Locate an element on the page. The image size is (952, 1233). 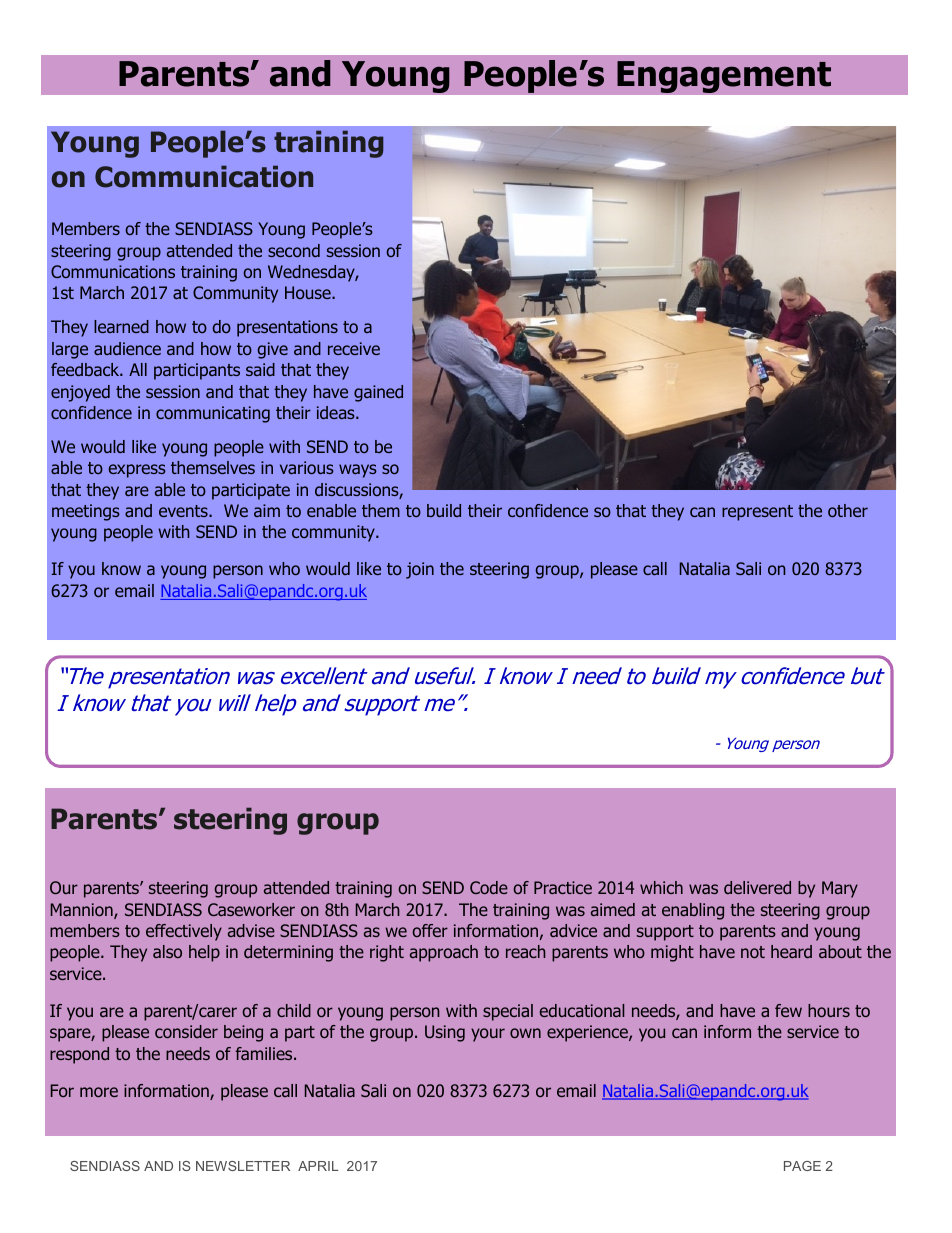
House is located at coordinates (309, 292).
